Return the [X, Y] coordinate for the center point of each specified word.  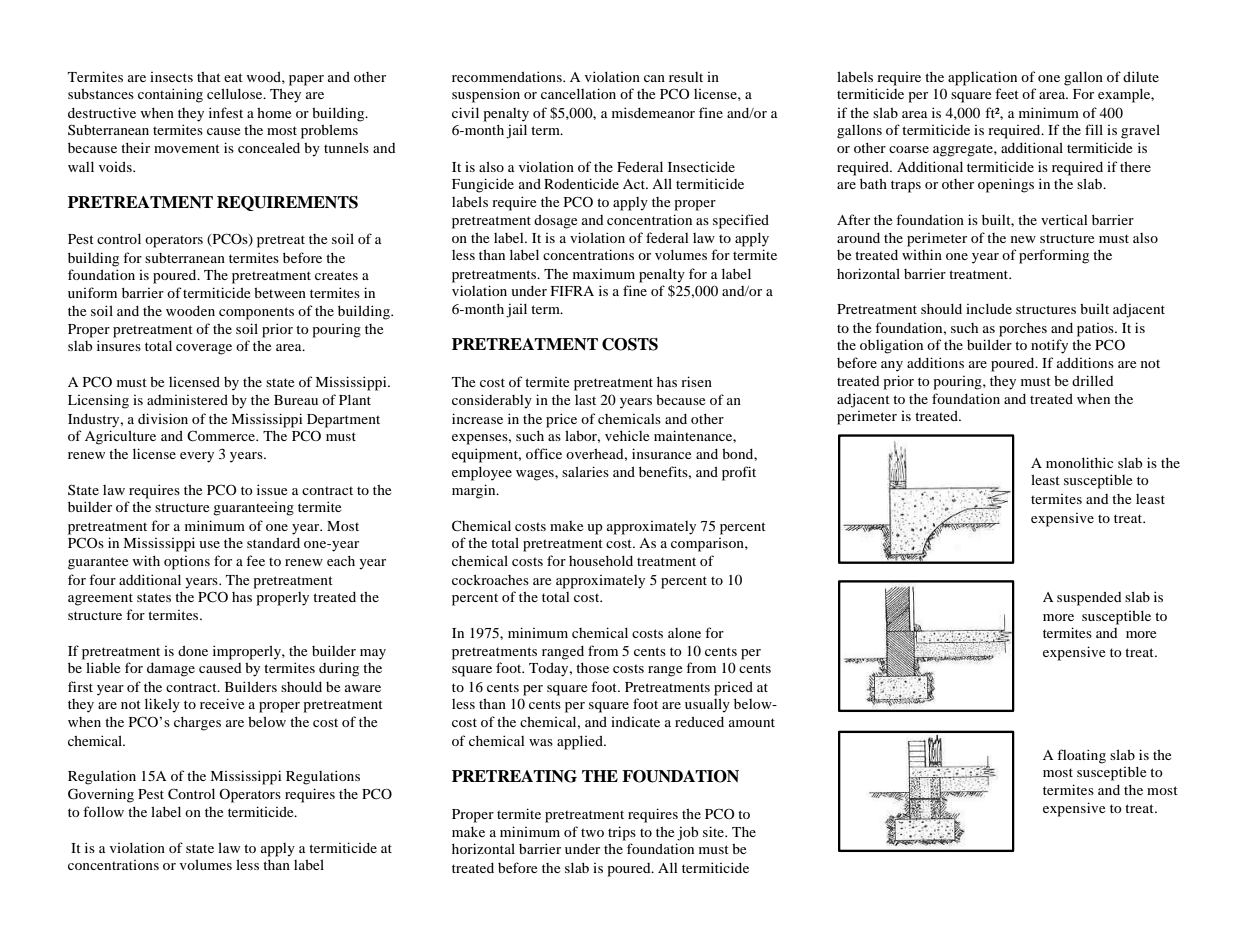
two [592, 832]
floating [1081, 756]
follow [103, 811]
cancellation [578, 93]
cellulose [236, 93]
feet [1007, 93]
